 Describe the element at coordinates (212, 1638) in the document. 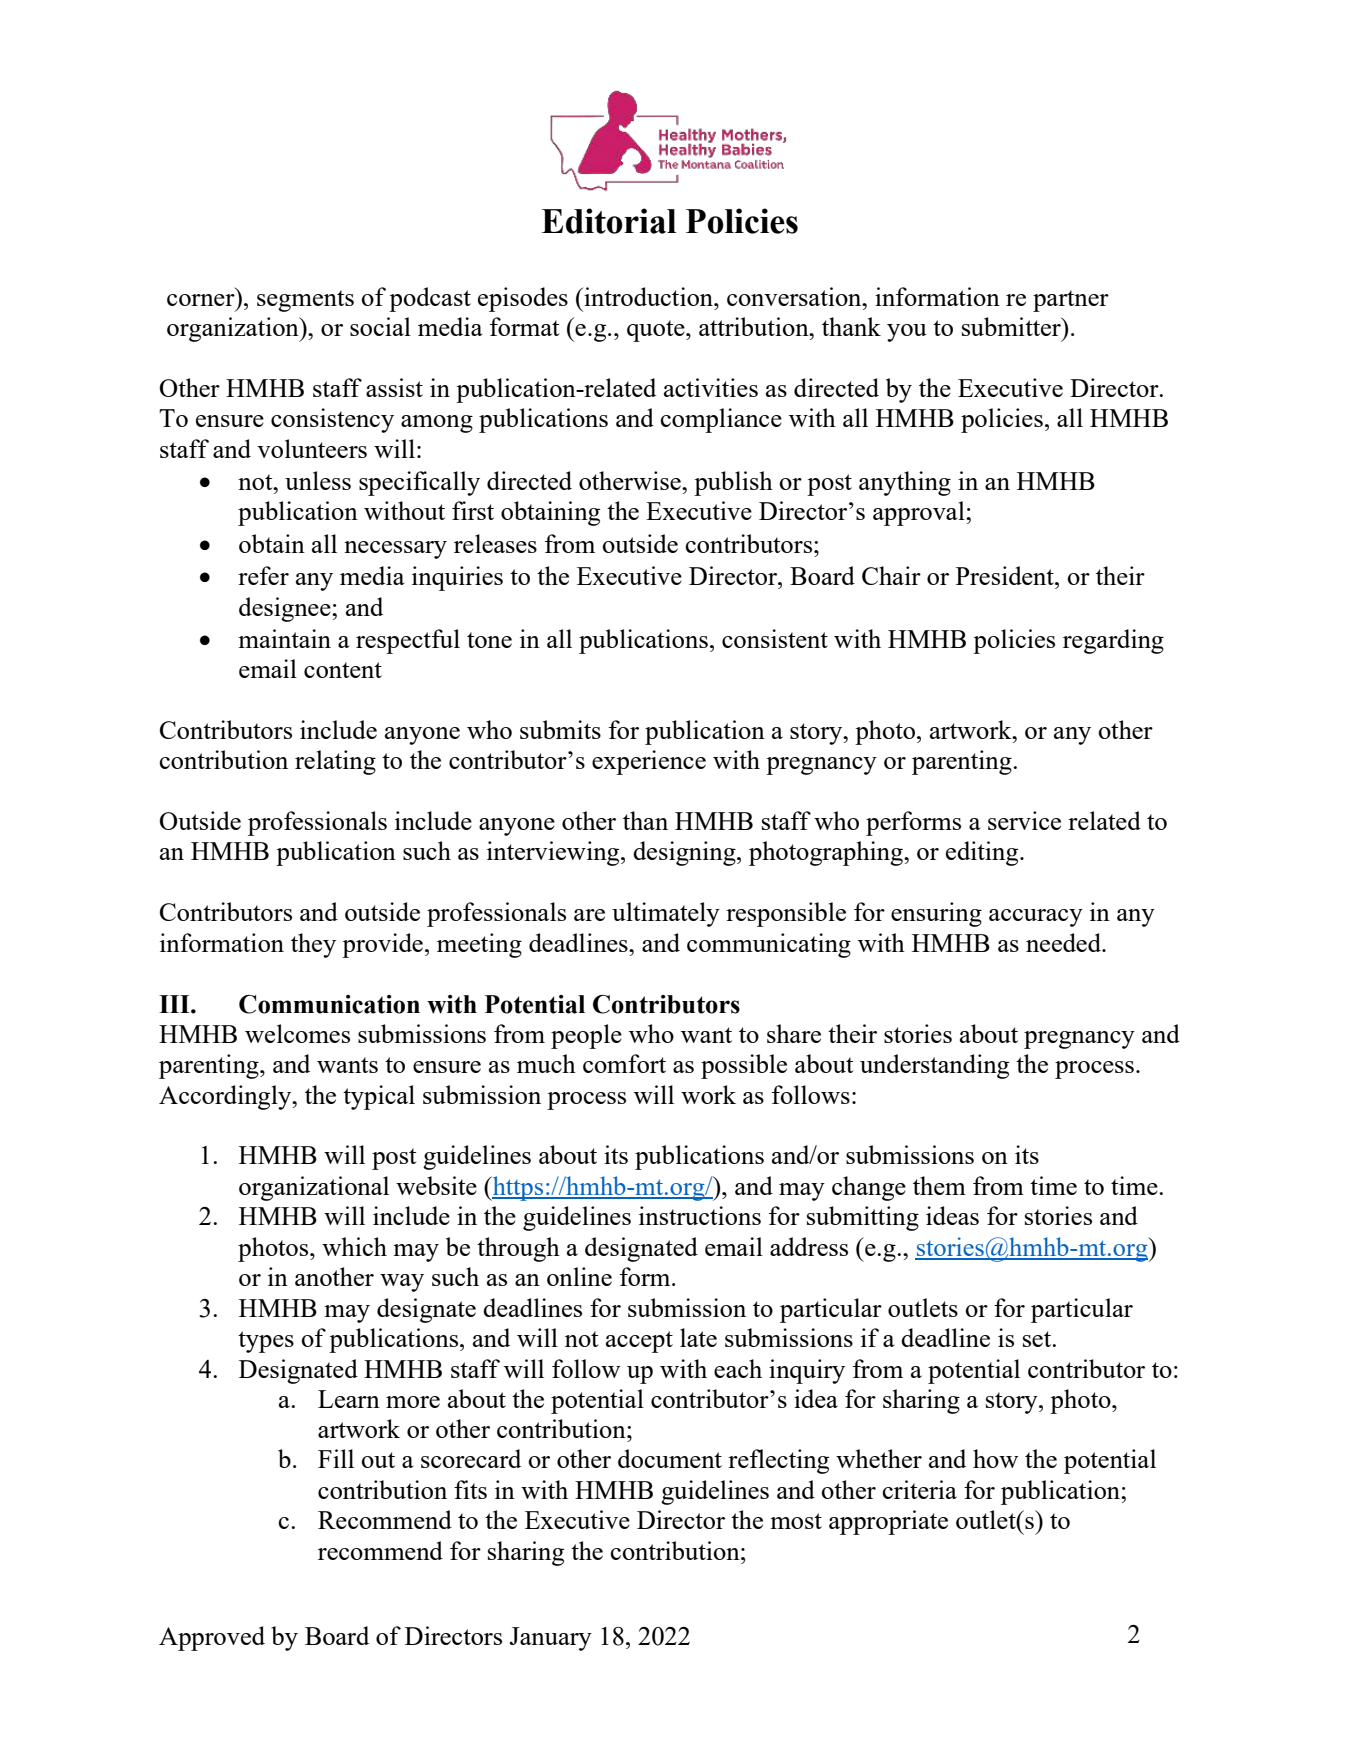

I see `Approved` at that location.
